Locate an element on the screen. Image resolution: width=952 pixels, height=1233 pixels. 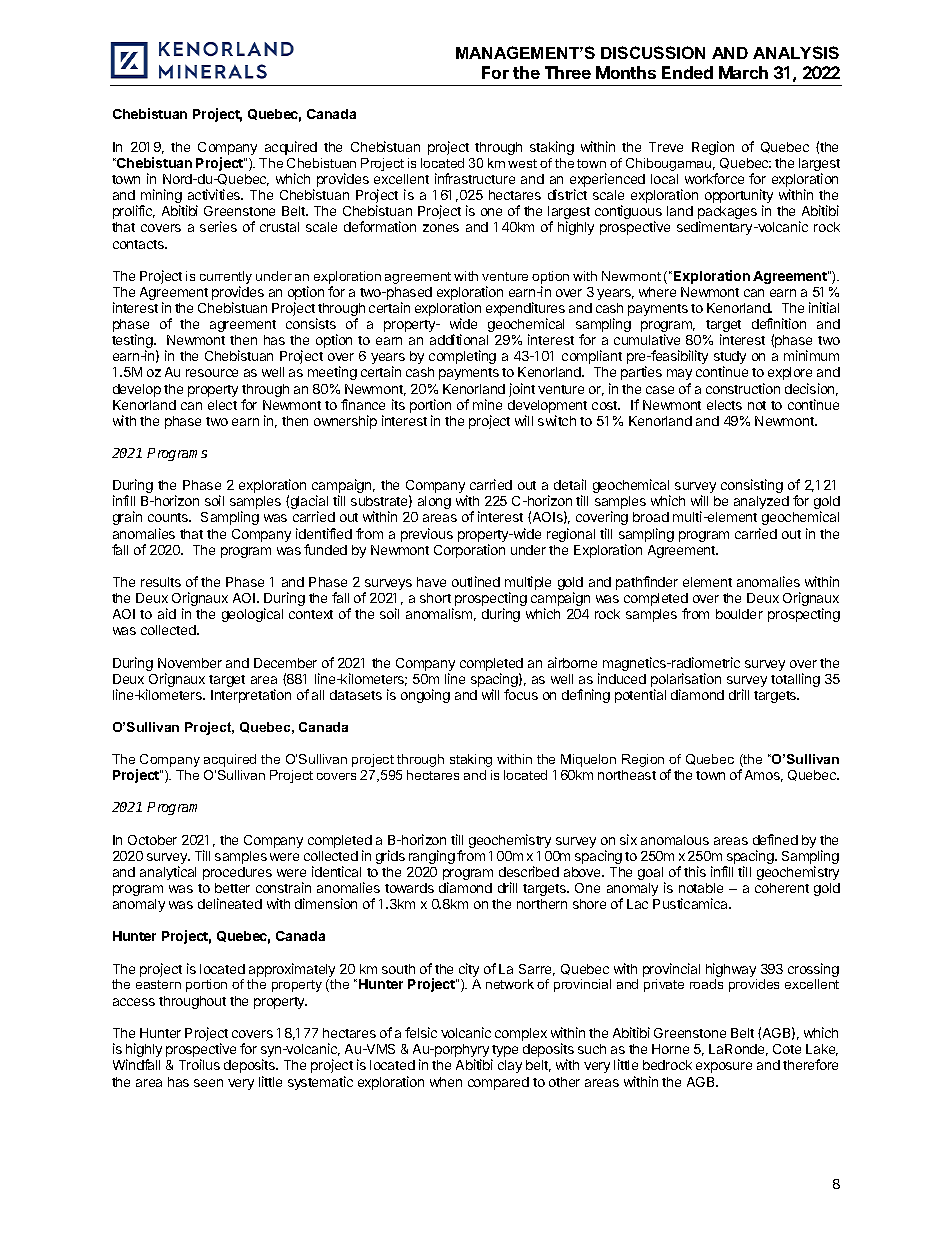
March is located at coordinates (743, 72).
